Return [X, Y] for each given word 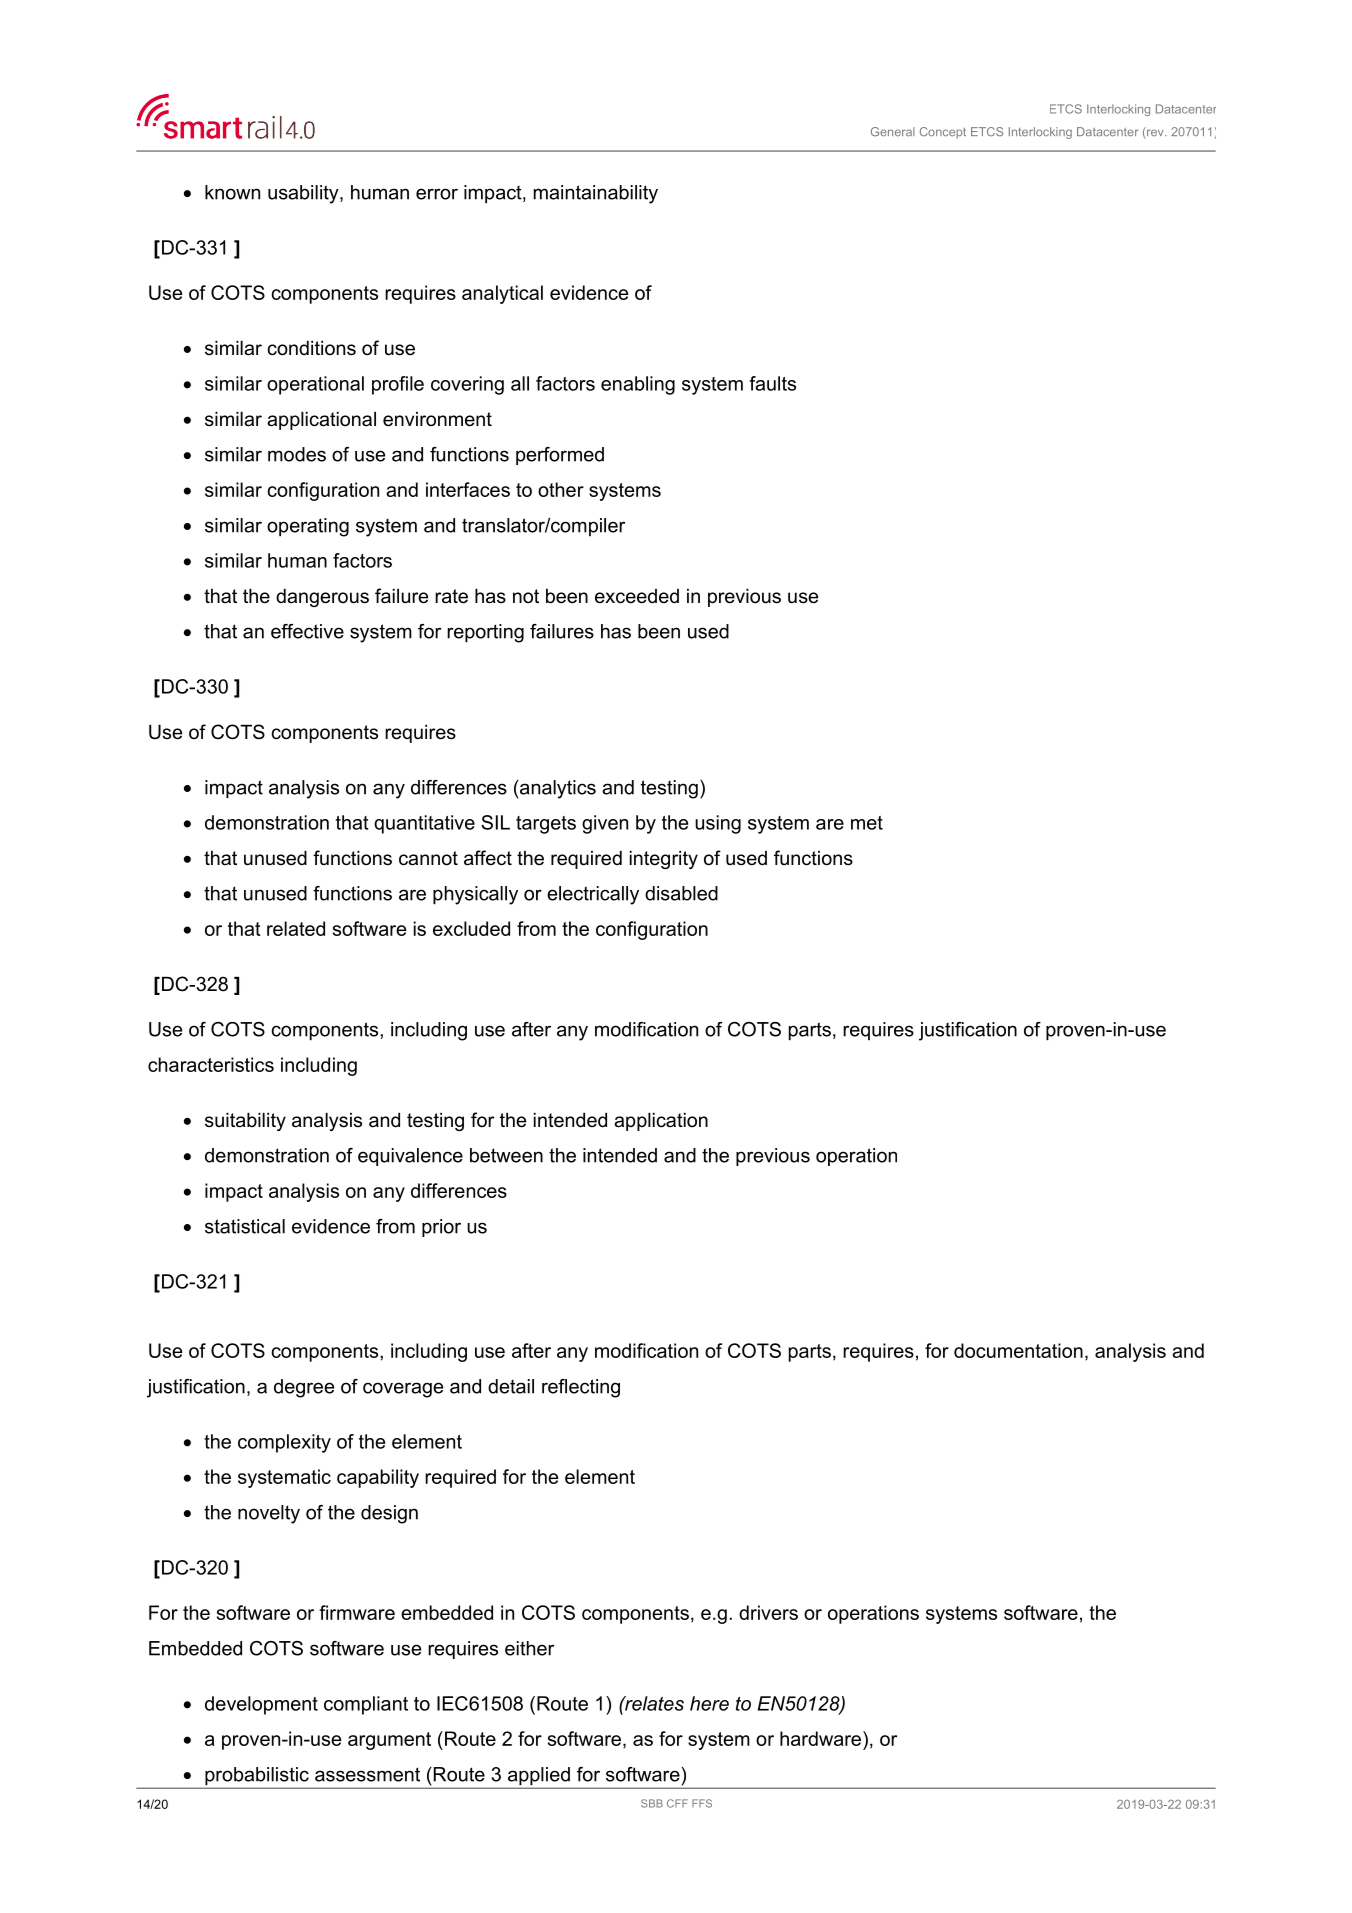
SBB [652, 1803]
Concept [943, 133]
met [867, 823]
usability [304, 194]
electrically [593, 895]
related [296, 928]
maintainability [596, 194]
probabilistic [257, 1777]
